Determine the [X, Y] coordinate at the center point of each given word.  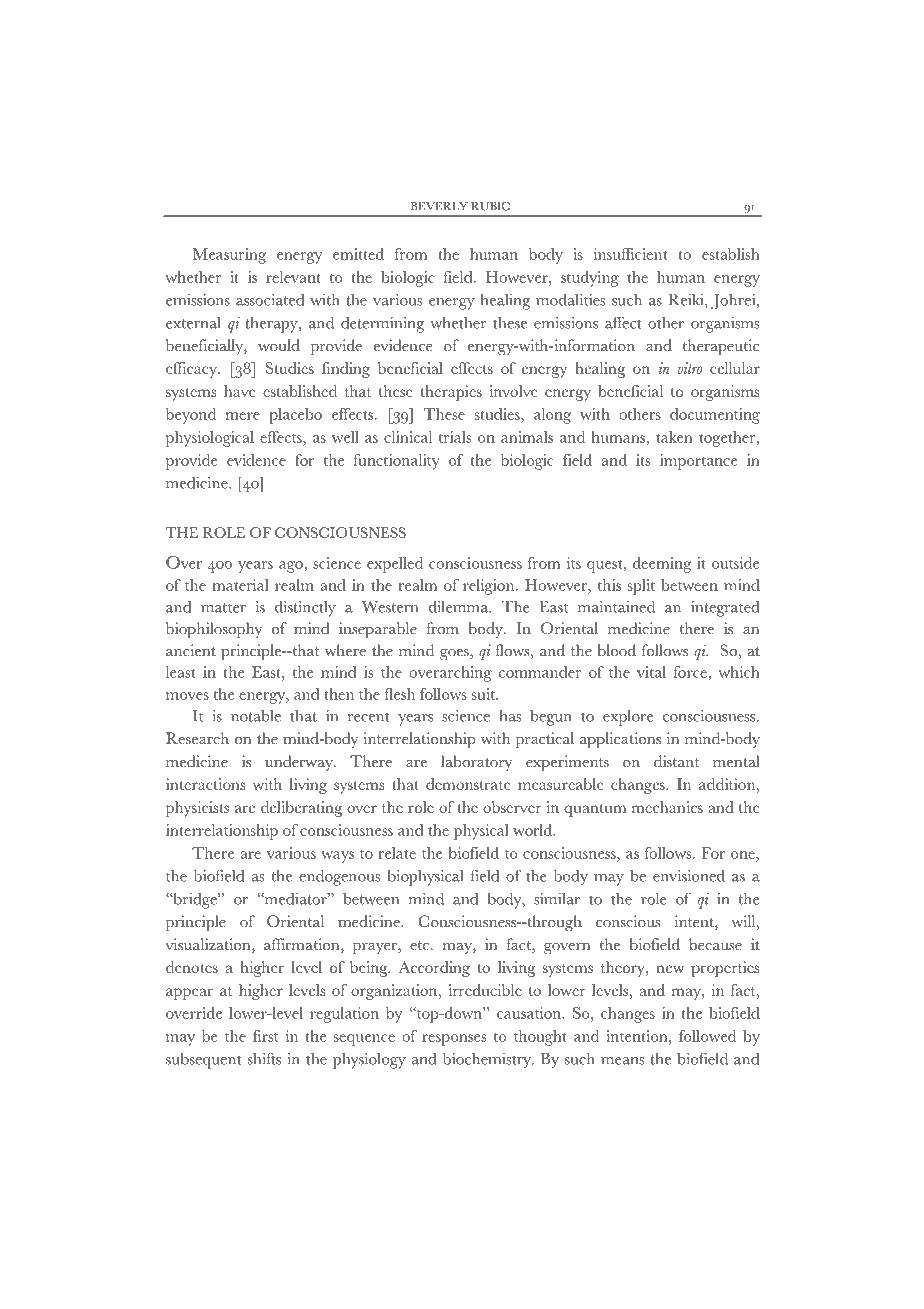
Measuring [229, 256]
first [265, 1036]
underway [300, 763]
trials [455, 437]
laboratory [476, 763]
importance [698, 462]
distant [676, 761]
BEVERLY [439, 206]
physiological [210, 439]
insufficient [630, 254]
